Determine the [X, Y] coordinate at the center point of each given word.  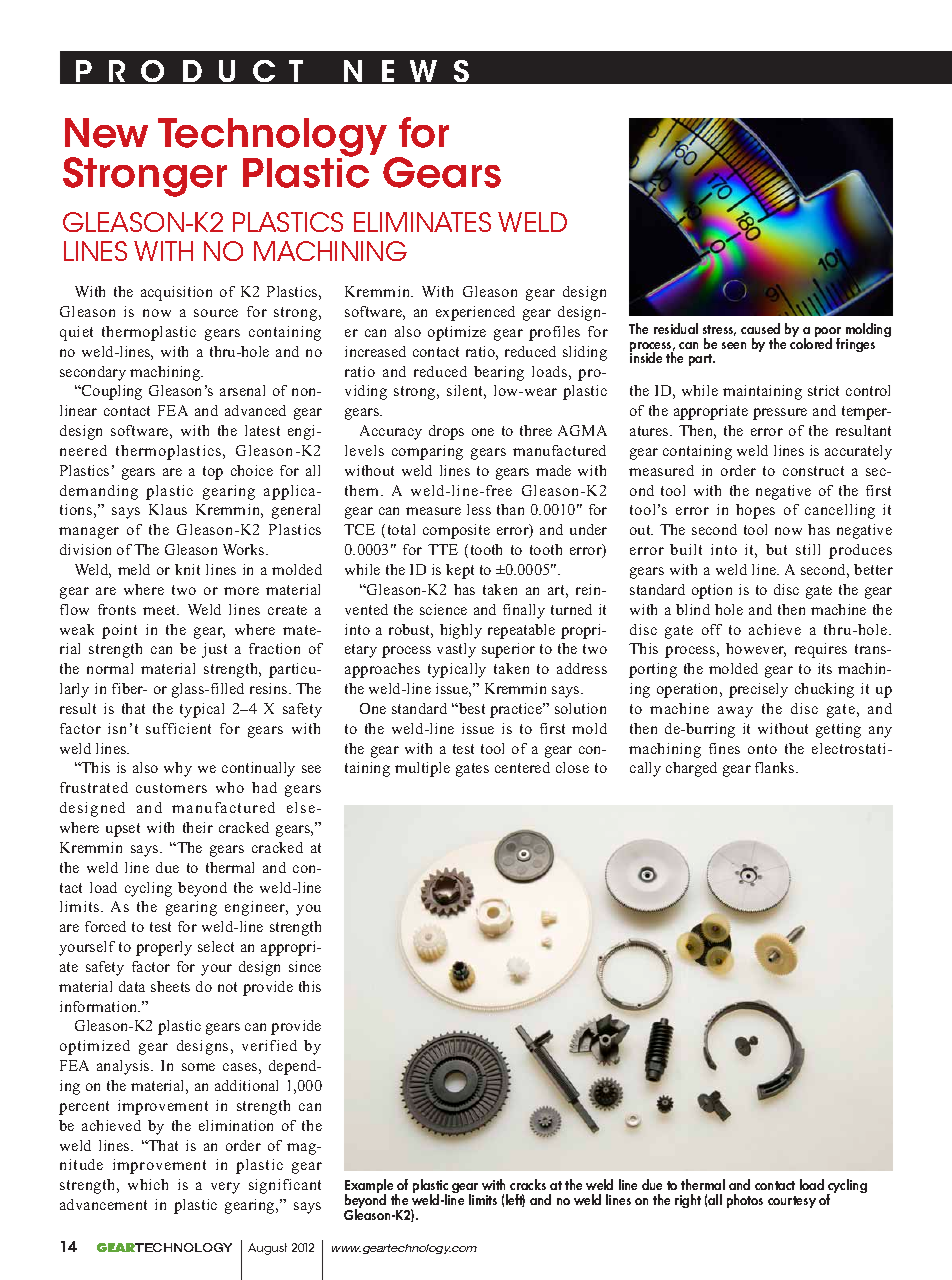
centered [522, 767]
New [106, 133]
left [515, 1200]
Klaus [168, 509]
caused [760, 328]
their [198, 827]
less [479, 509]
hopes [755, 511]
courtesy [792, 1202]
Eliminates [422, 222]
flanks [776, 767]
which [148, 1184]
